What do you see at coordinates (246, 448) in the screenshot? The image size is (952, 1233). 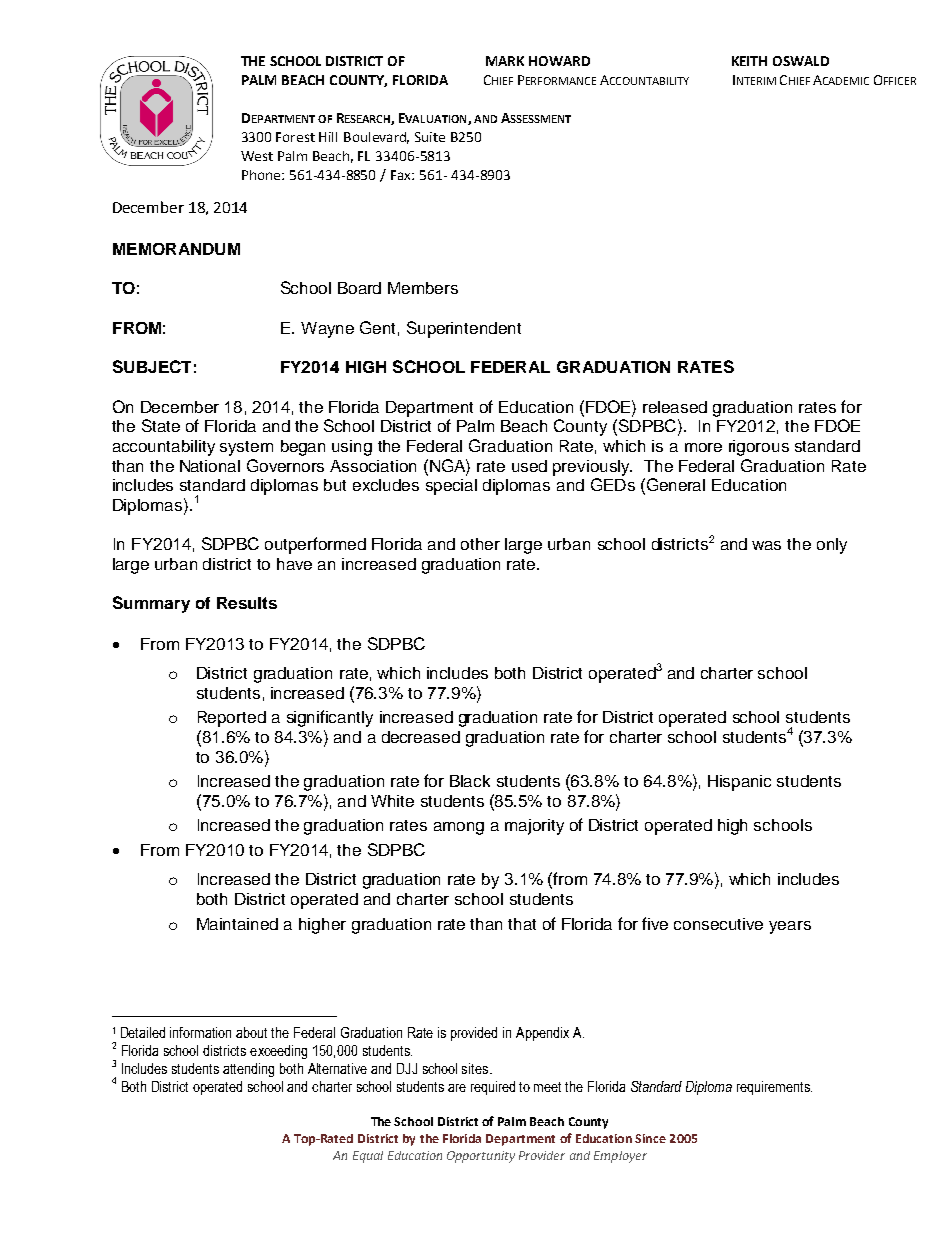 I see `system` at bounding box center [246, 448].
